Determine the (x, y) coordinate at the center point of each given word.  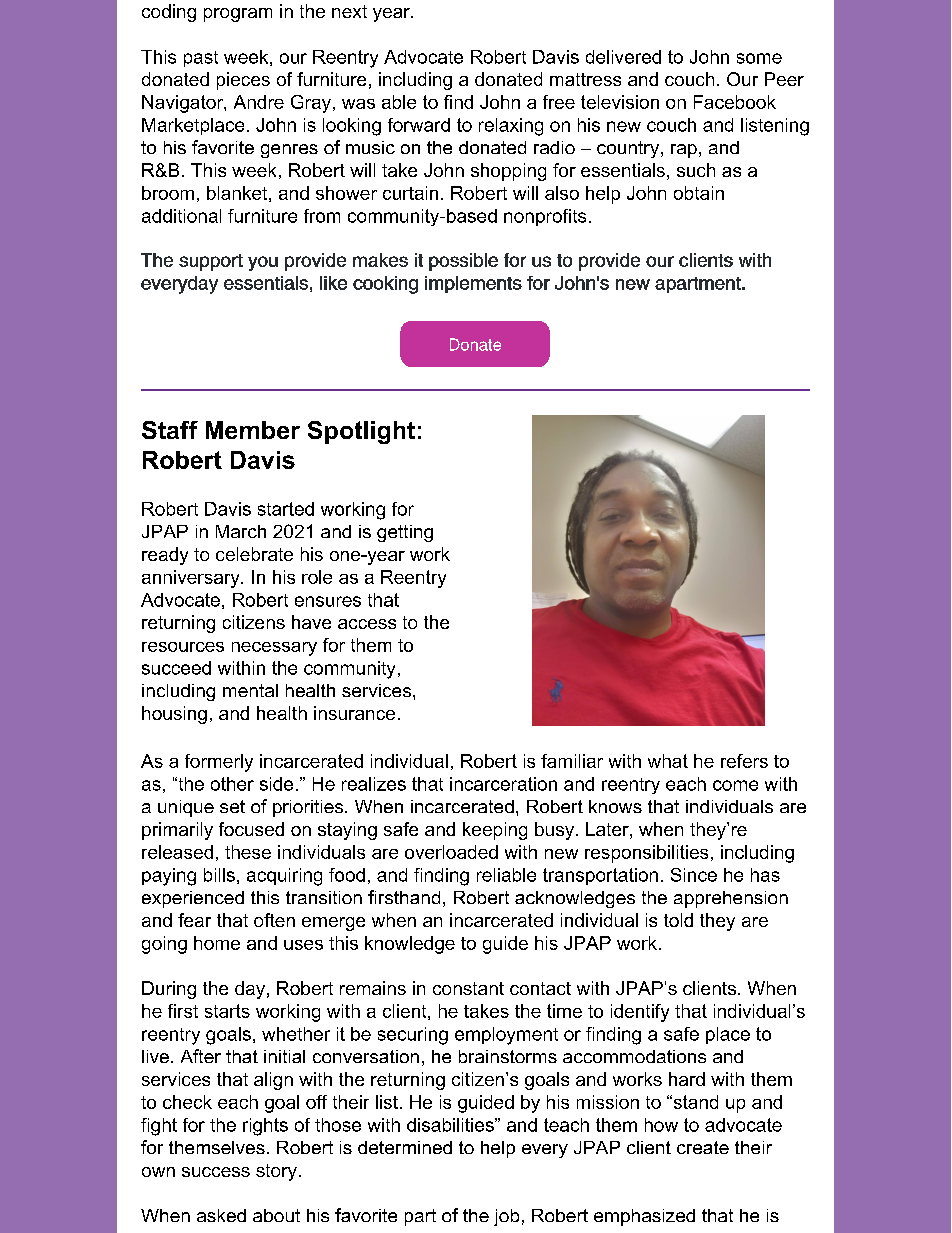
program (238, 15)
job (506, 1217)
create (703, 1147)
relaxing (511, 127)
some (759, 58)
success (216, 1172)
